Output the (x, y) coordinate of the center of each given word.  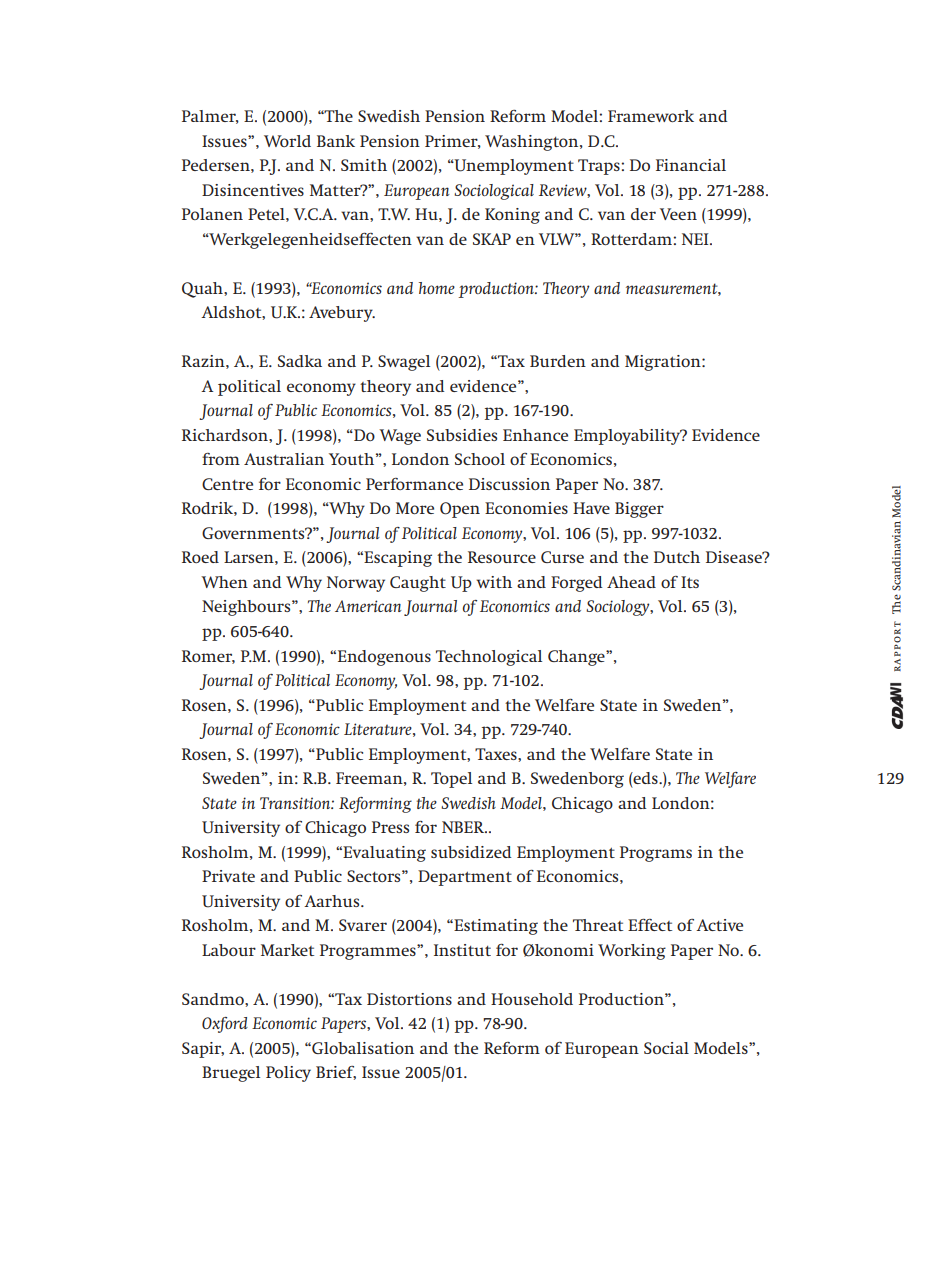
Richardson (226, 435)
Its (690, 582)
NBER (464, 827)
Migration (664, 363)
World (287, 141)
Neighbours (247, 608)
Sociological (494, 192)
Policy (288, 1074)
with (494, 582)
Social (666, 1048)
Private (228, 876)
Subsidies (462, 435)
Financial (691, 165)
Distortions (409, 999)
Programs (656, 854)
